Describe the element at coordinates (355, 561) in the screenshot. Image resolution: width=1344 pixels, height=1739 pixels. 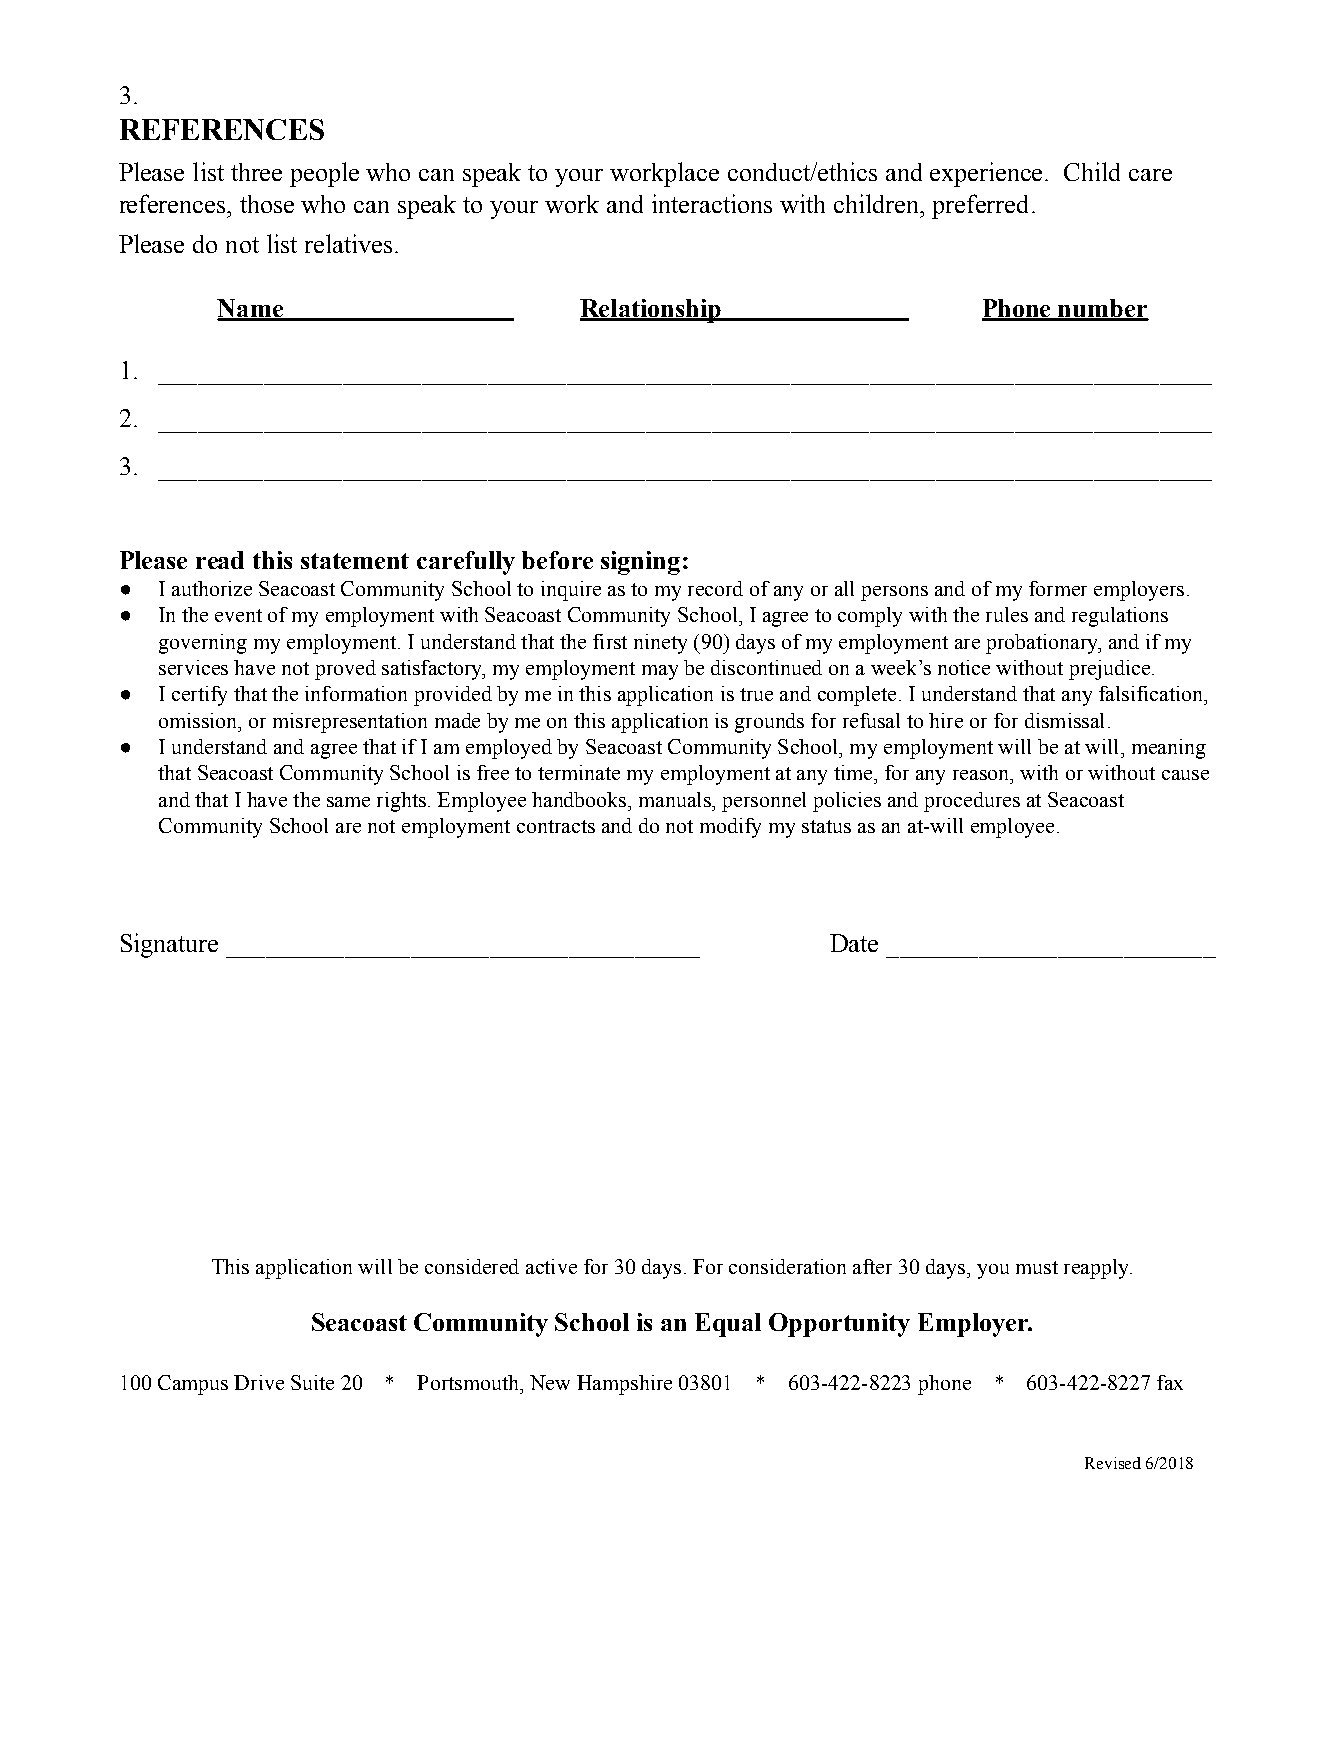
I see `statement` at that location.
